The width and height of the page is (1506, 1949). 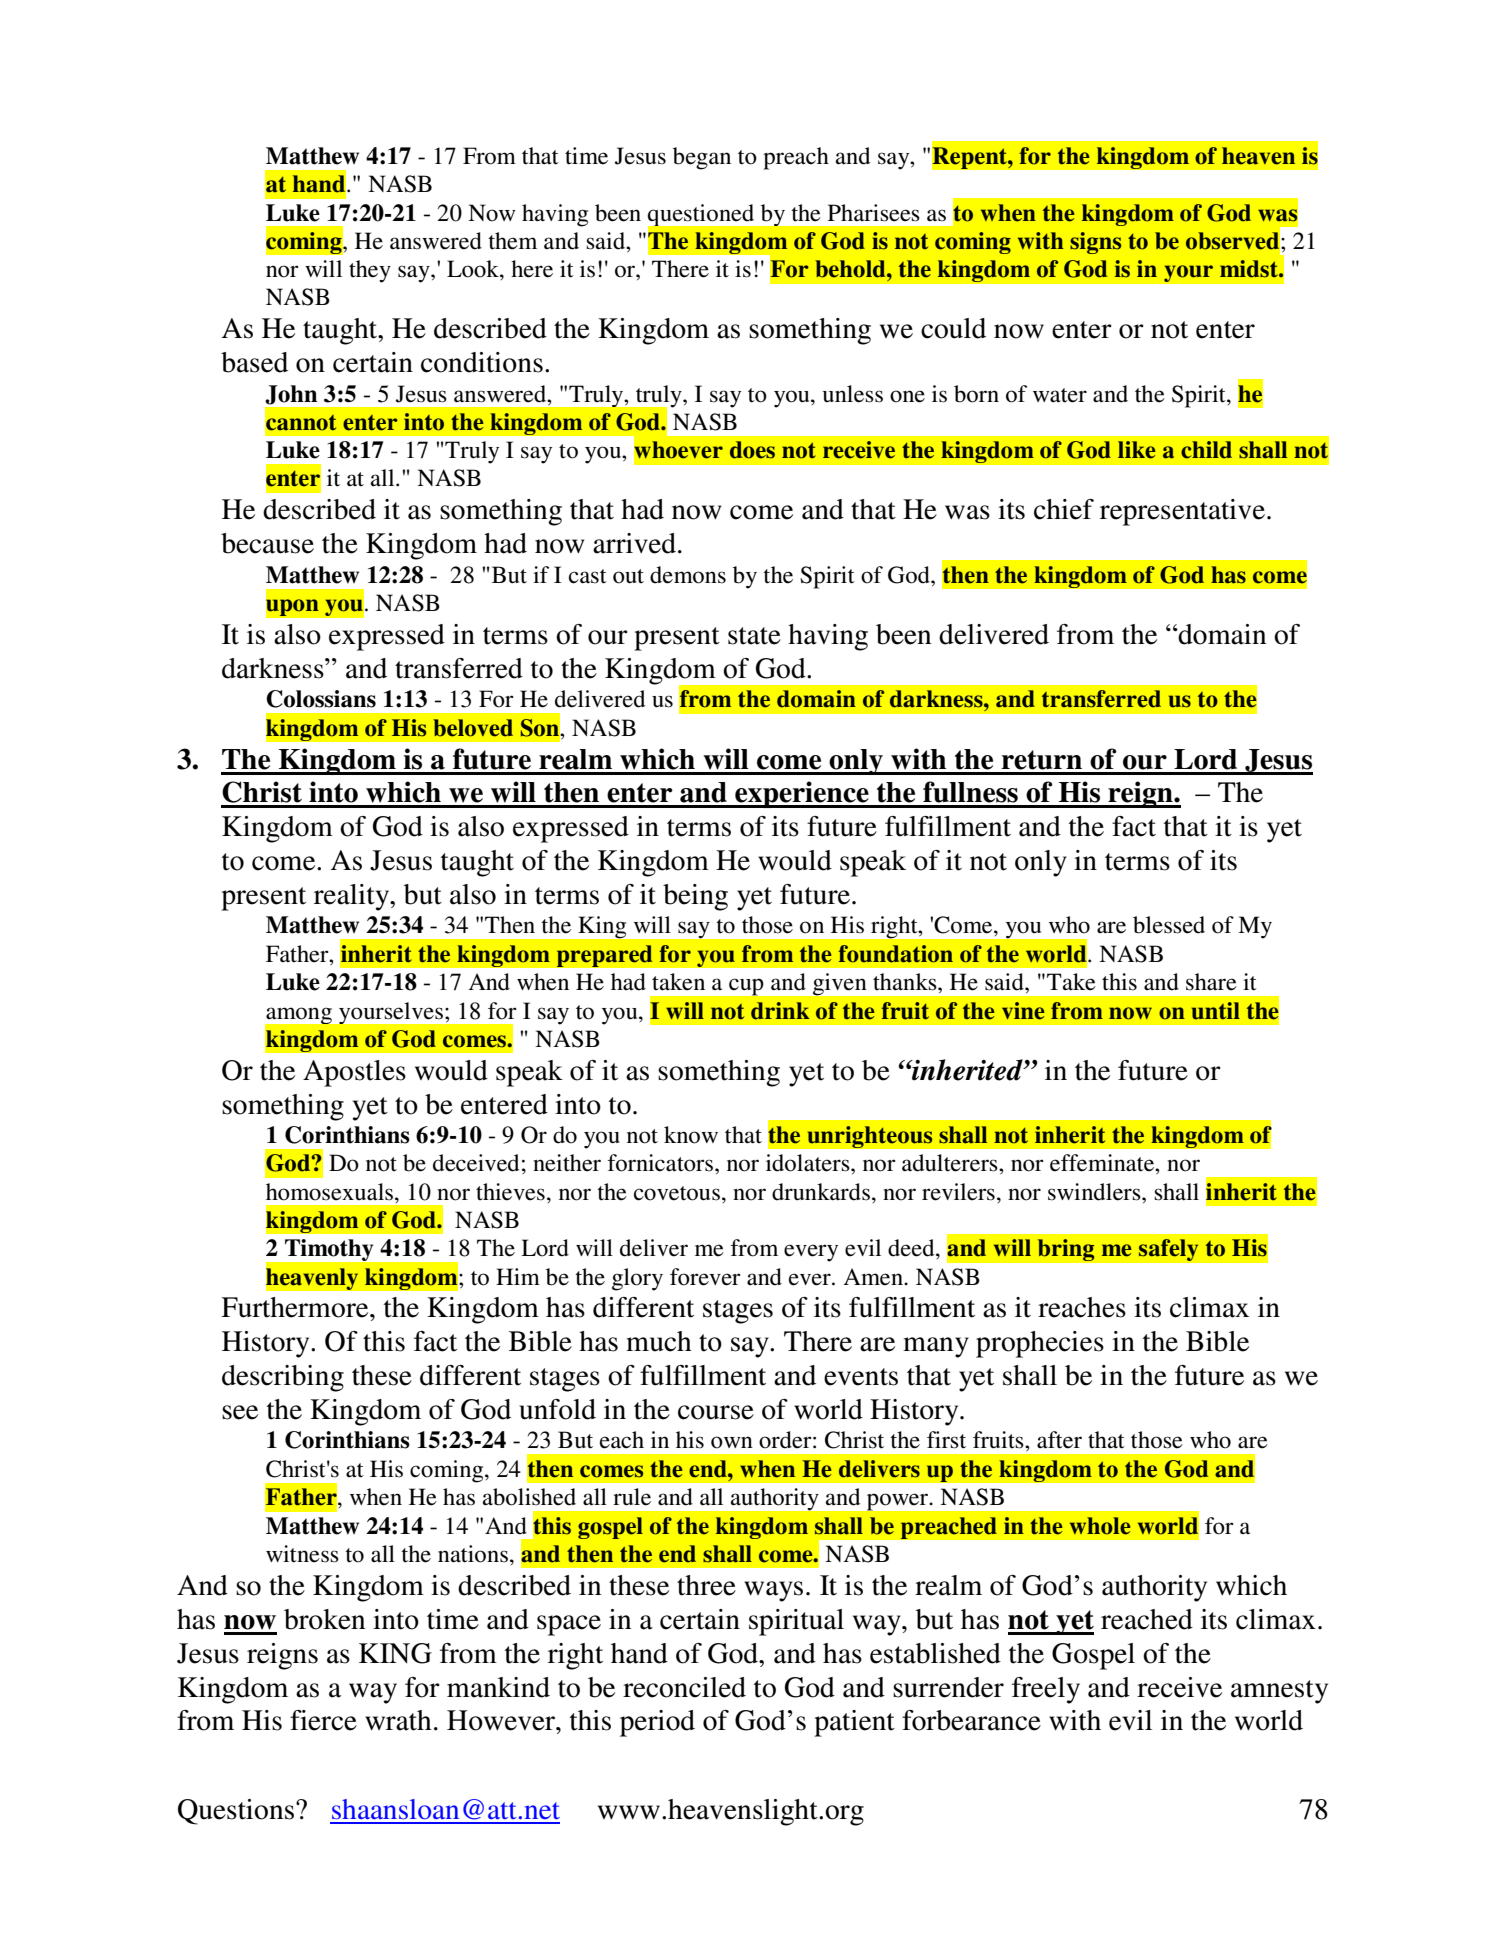 I want to click on signs, so click(x=1095, y=243).
